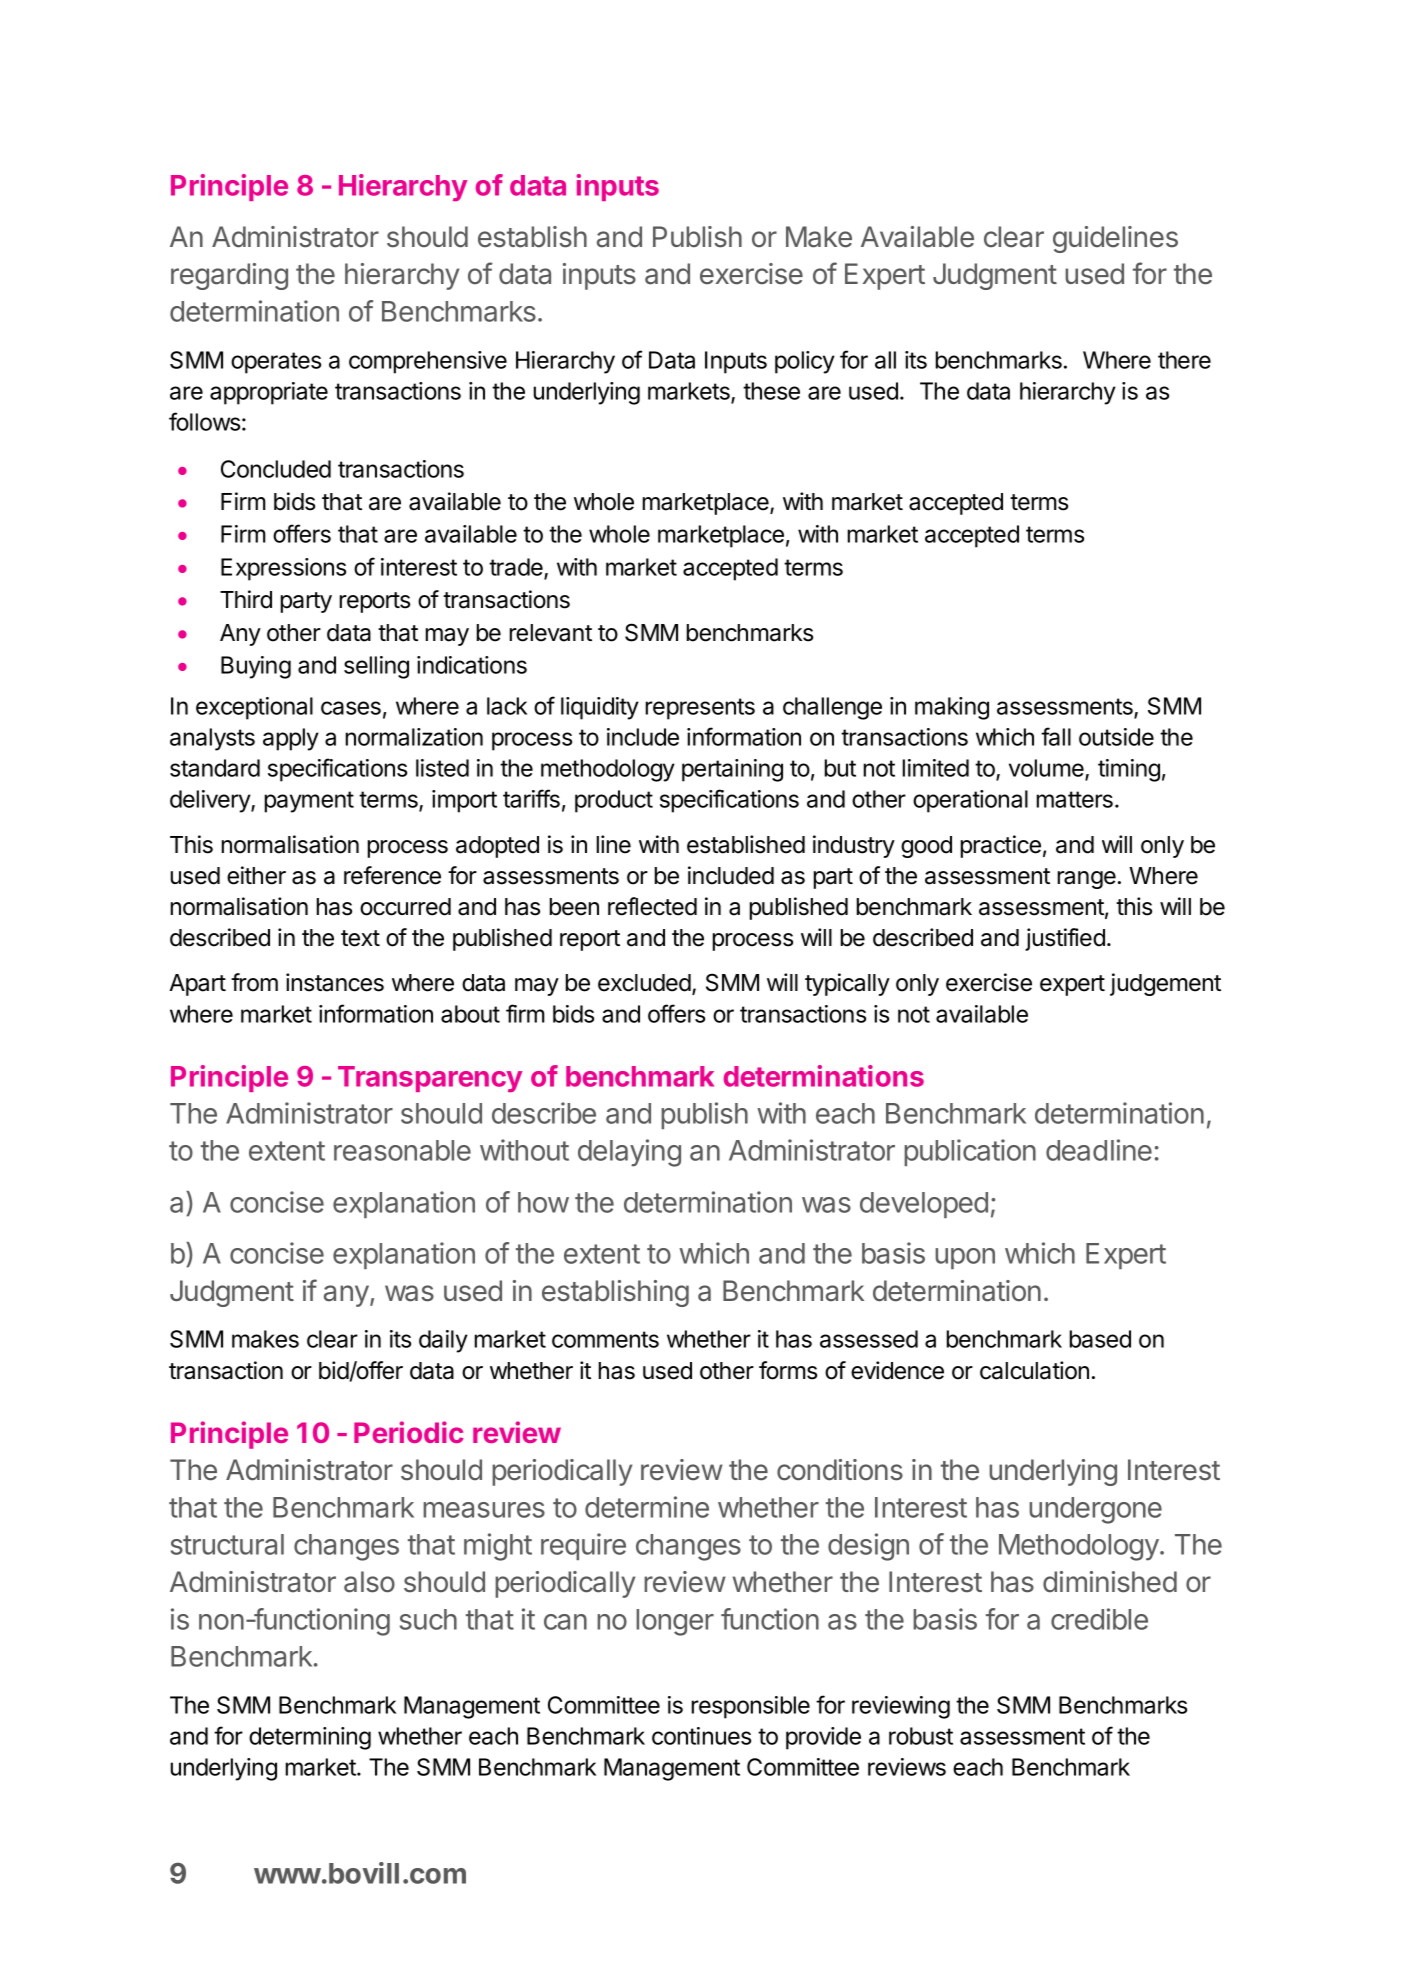 The height and width of the page is (1979, 1401). I want to click on delaying, so click(629, 1153).
